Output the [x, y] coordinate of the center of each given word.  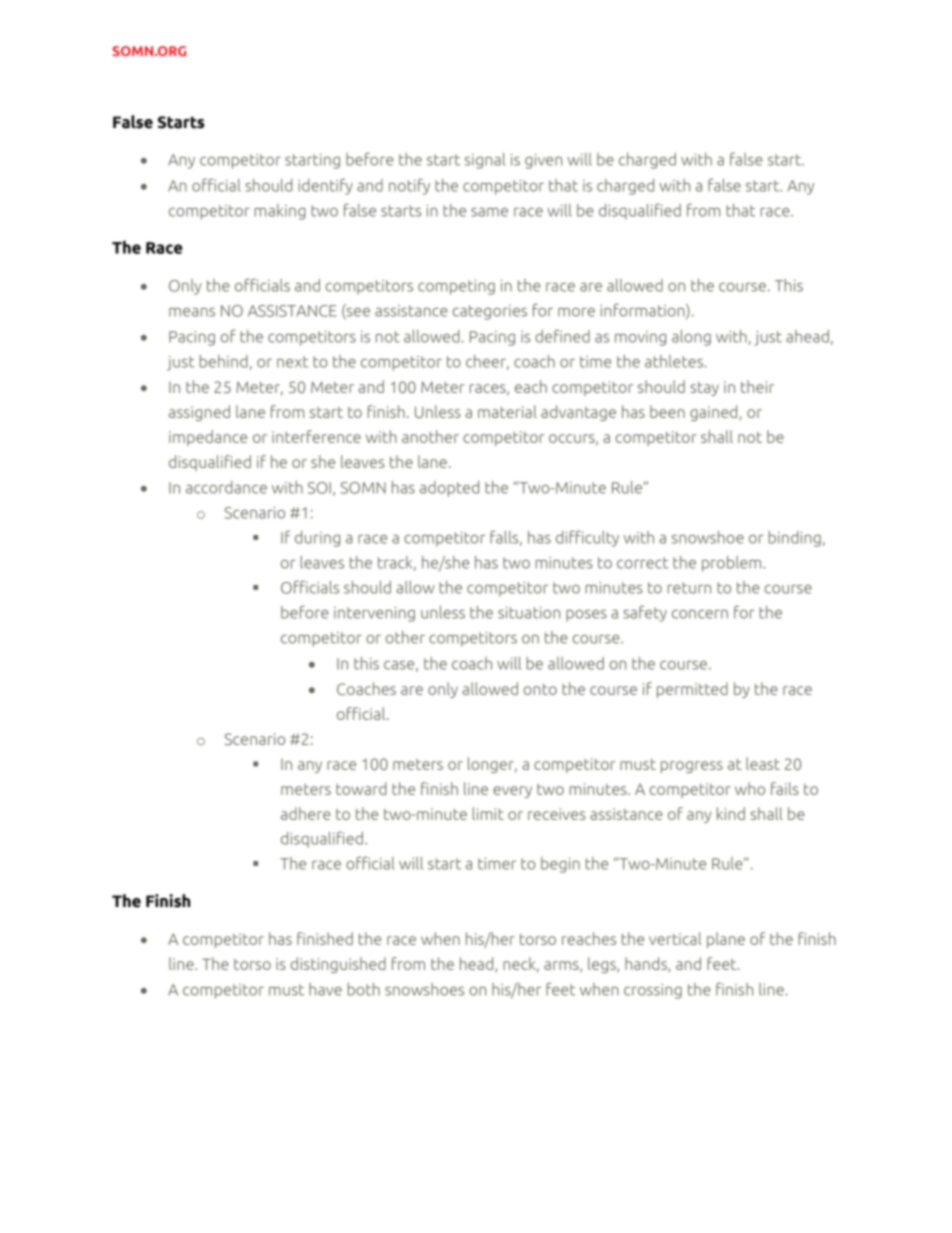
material [507, 411]
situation [529, 613]
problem [733, 564]
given [543, 161]
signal [485, 161]
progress [692, 767]
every [512, 792]
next [292, 362]
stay [704, 389]
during [317, 539]
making [280, 212]
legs [603, 965]
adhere [306, 813]
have [325, 989]
